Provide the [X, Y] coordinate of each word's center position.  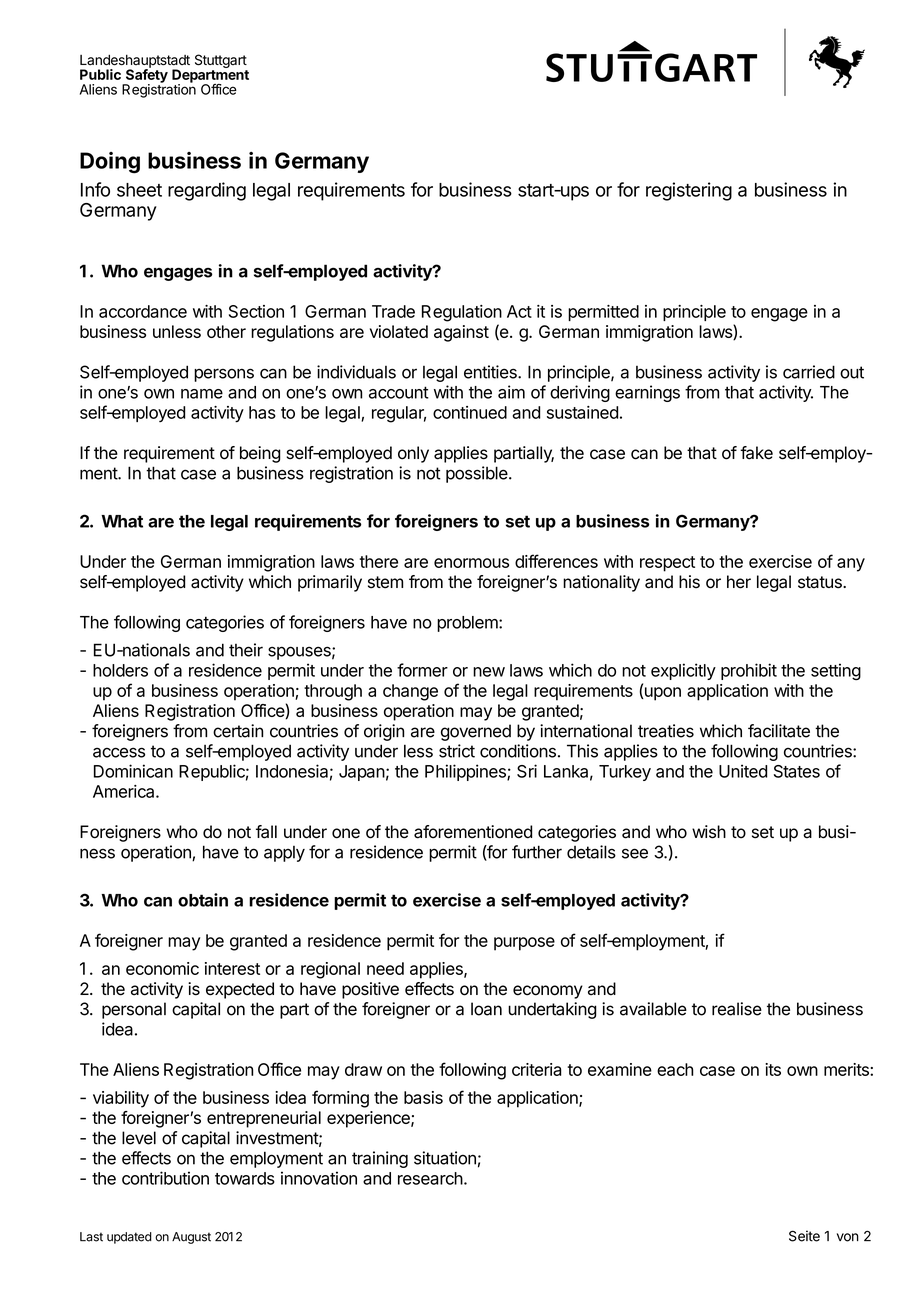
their [246, 650]
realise [737, 1009]
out [852, 372]
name [202, 394]
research [430, 1178]
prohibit [749, 671]
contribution [165, 1178]
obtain [203, 900]
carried [809, 372]
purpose [524, 944]
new [489, 672]
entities [491, 372]
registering [689, 191]
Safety [145, 76]
